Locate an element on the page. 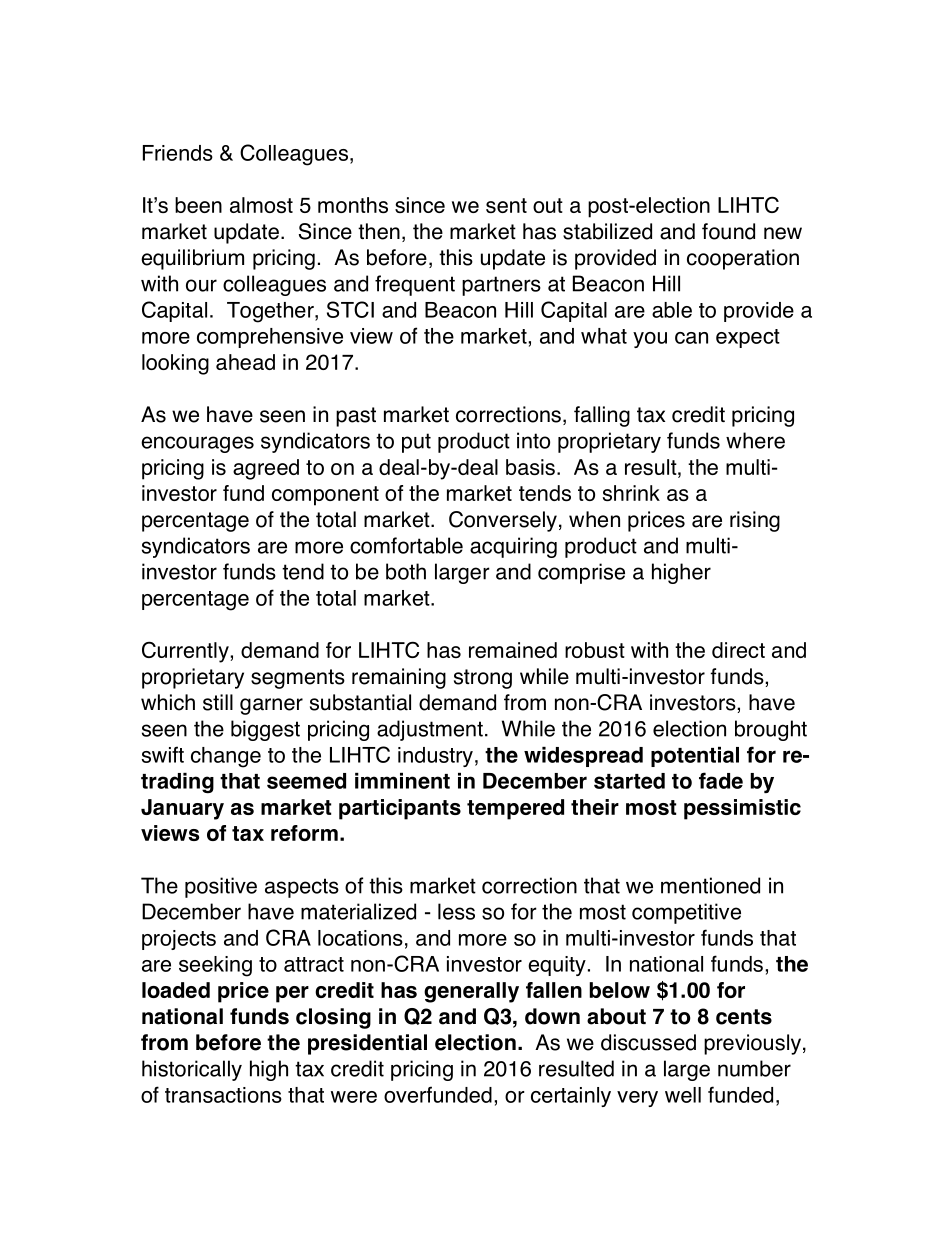 The height and width of the image is (1233, 952). fade is located at coordinates (721, 780).
